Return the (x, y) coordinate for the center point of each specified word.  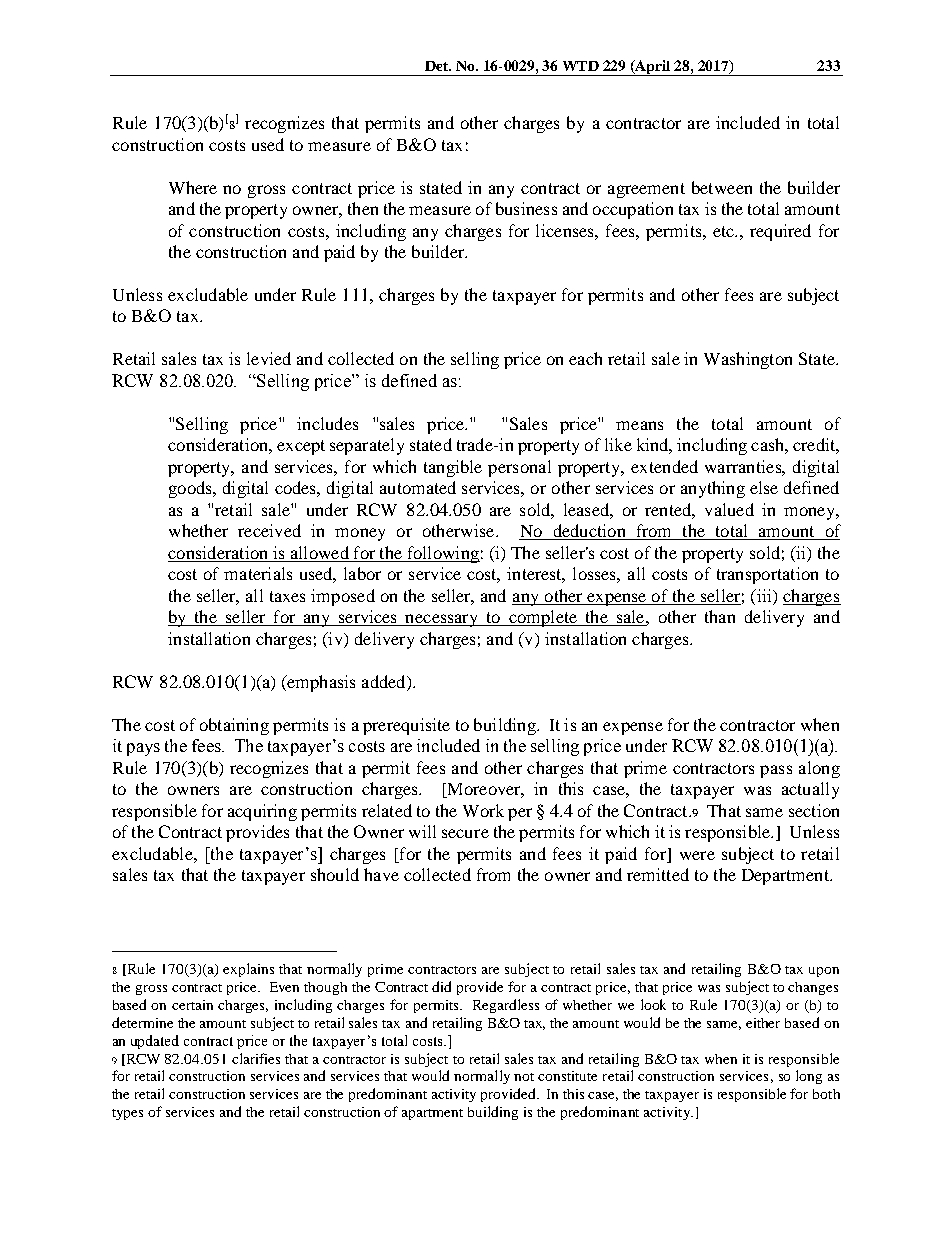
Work (483, 810)
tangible (453, 468)
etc (724, 231)
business (526, 208)
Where (193, 187)
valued (729, 509)
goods (191, 489)
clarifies (256, 1058)
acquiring (262, 812)
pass (776, 771)
